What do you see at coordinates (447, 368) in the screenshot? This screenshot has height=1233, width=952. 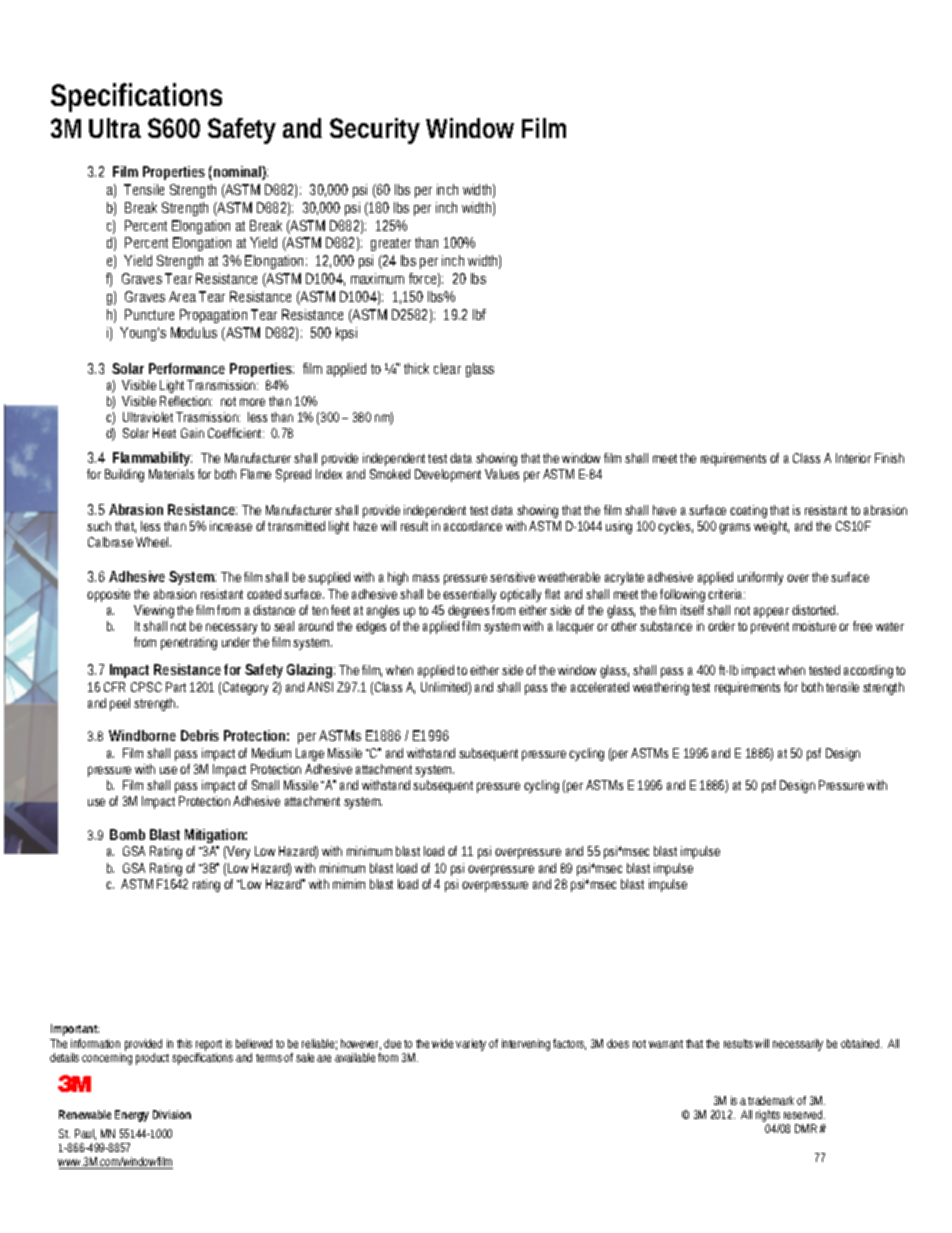 I see `clear` at bounding box center [447, 368].
